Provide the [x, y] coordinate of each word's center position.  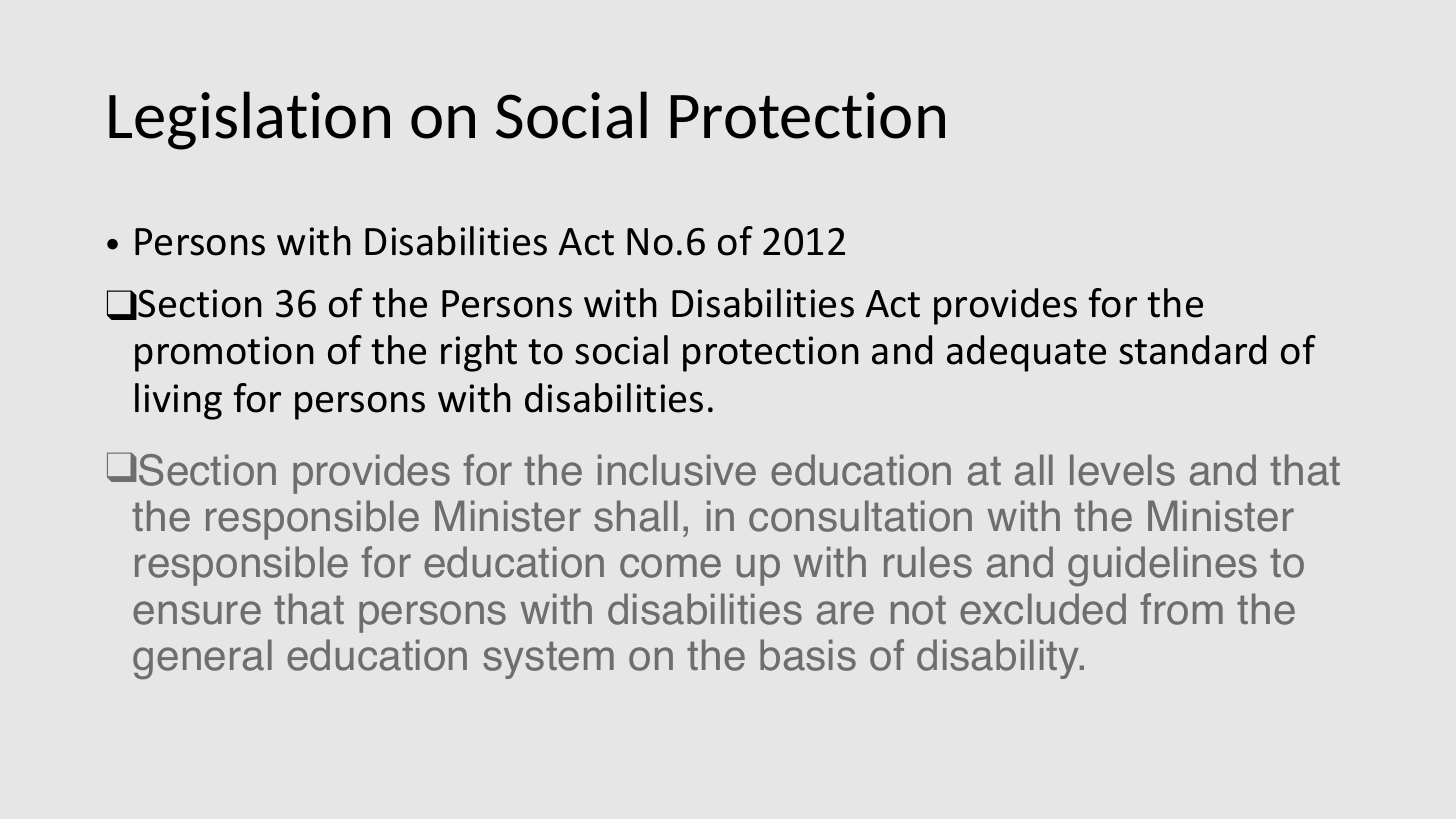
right [479, 353]
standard [1192, 350]
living [178, 401]
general [202, 659]
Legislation [249, 120]
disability [999, 659]
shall [636, 516]
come [670, 566]
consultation [860, 516]
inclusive [677, 470]
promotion [224, 354]
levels [1122, 470]
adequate [1026, 353]
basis [808, 655]
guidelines [1162, 566]
